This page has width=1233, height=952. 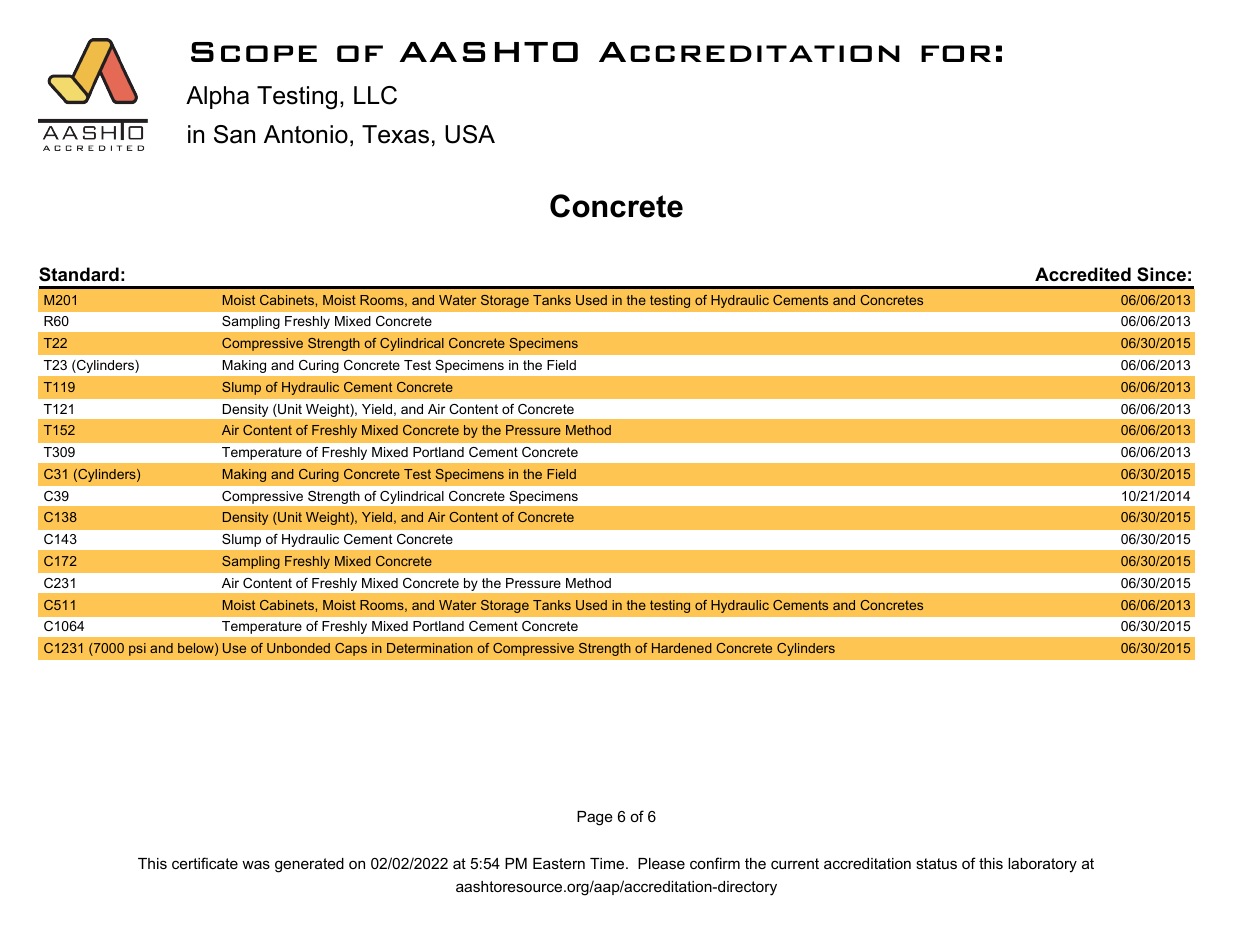 I want to click on Accredited, so click(x=1083, y=274).
